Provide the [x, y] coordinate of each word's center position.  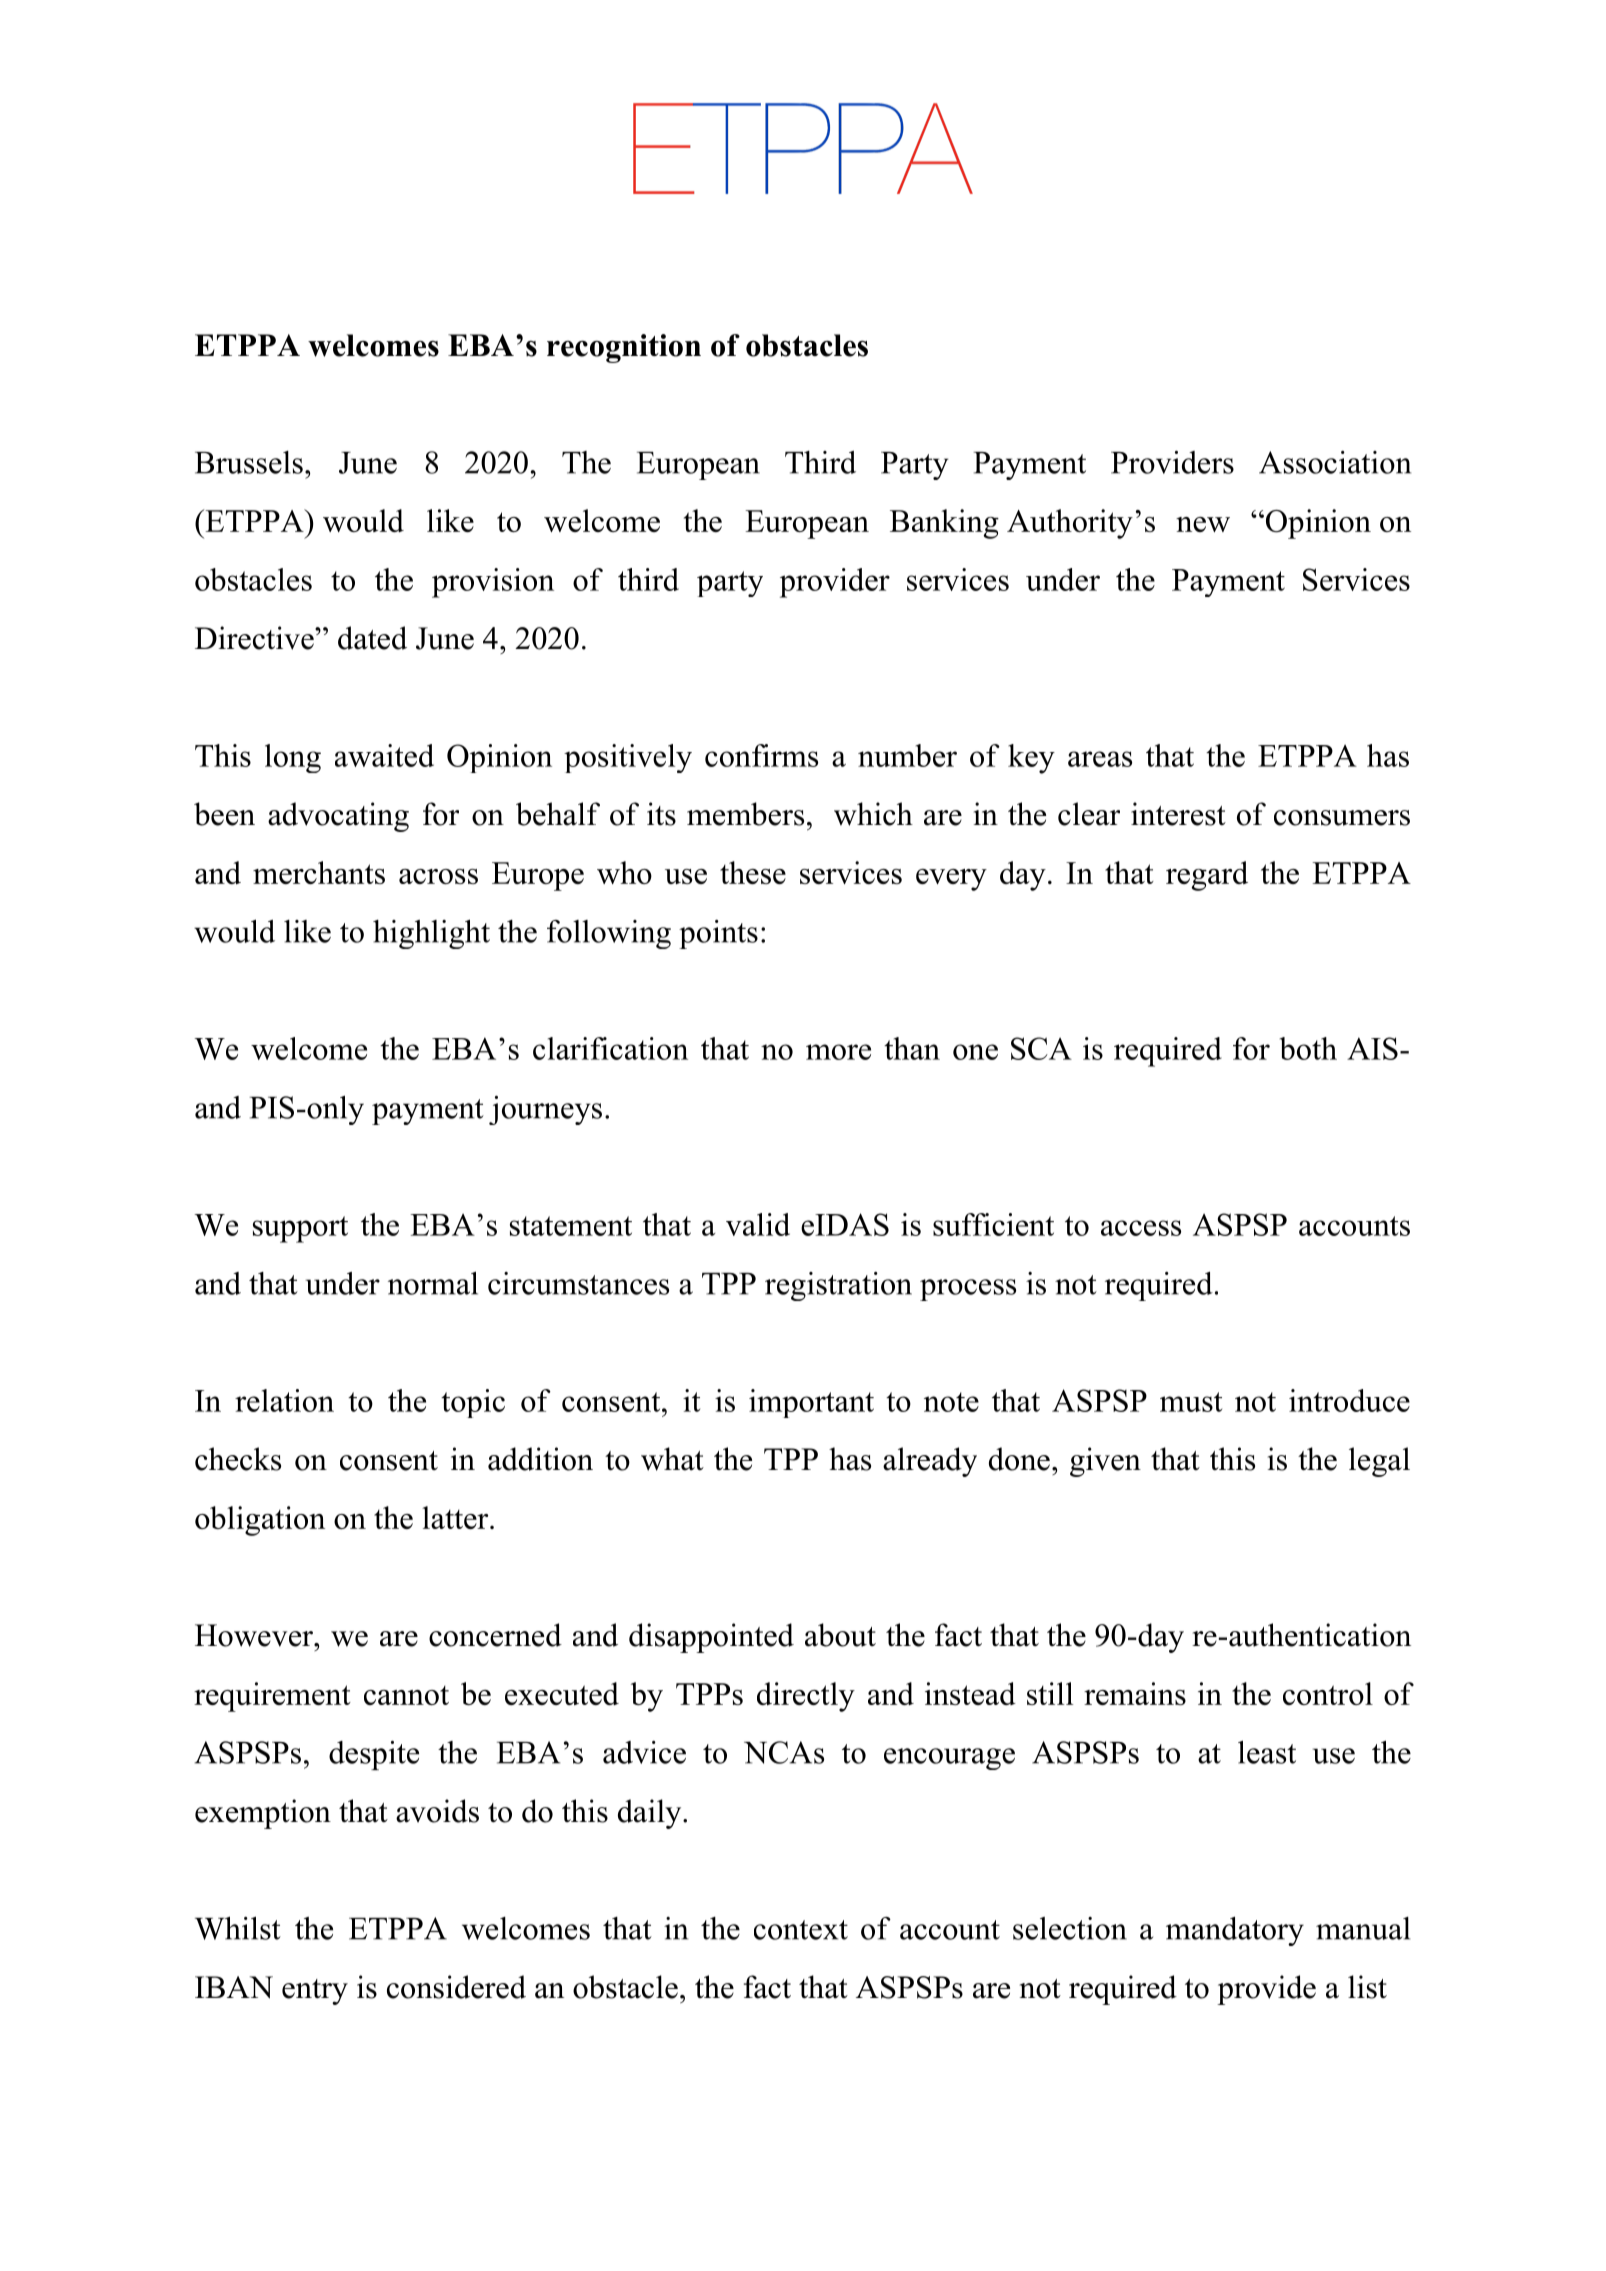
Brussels [249, 462]
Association [1335, 462]
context [801, 1930]
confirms [761, 755]
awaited [384, 755]
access [1141, 1228]
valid [758, 1224]
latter [455, 1517]
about [840, 1635]
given [1105, 1462]
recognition [624, 348]
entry [315, 1992]
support [300, 1229]
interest [1178, 814]
